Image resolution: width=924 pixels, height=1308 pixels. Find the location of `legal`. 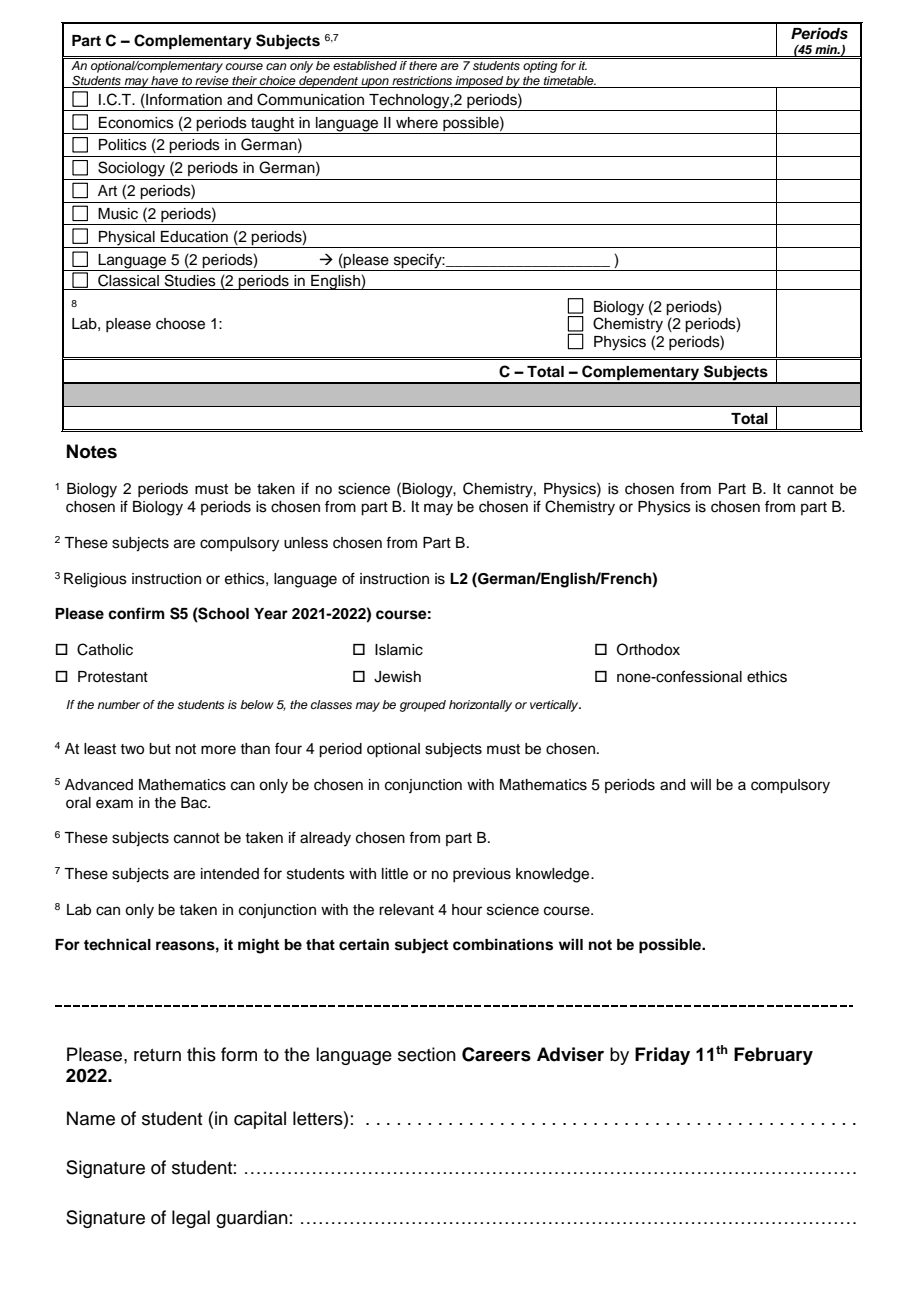

legal is located at coordinates (191, 1219).
